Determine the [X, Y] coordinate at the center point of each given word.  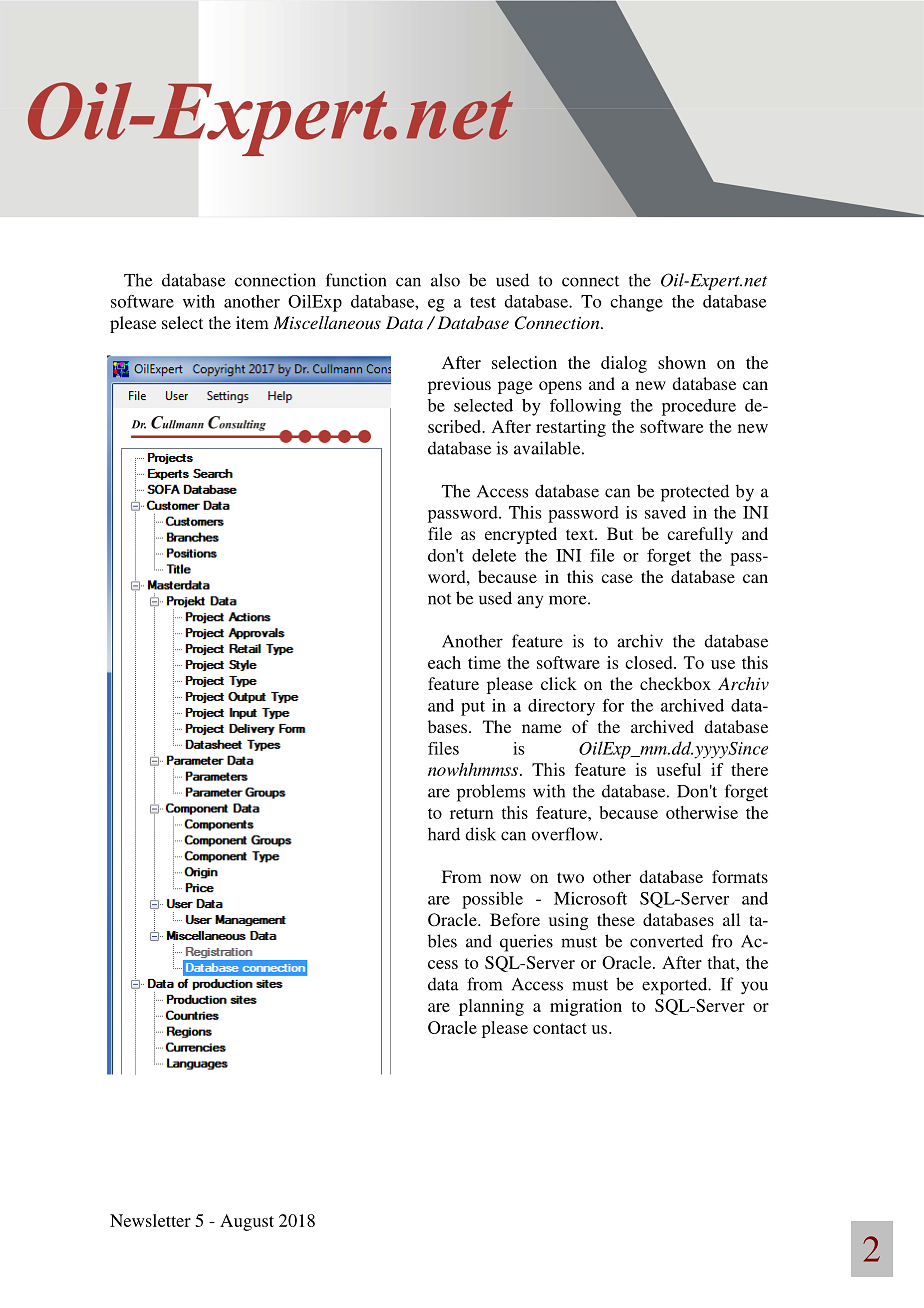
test [483, 302]
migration [586, 1007]
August [247, 1222]
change [636, 303]
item [252, 322]
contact [560, 1028]
